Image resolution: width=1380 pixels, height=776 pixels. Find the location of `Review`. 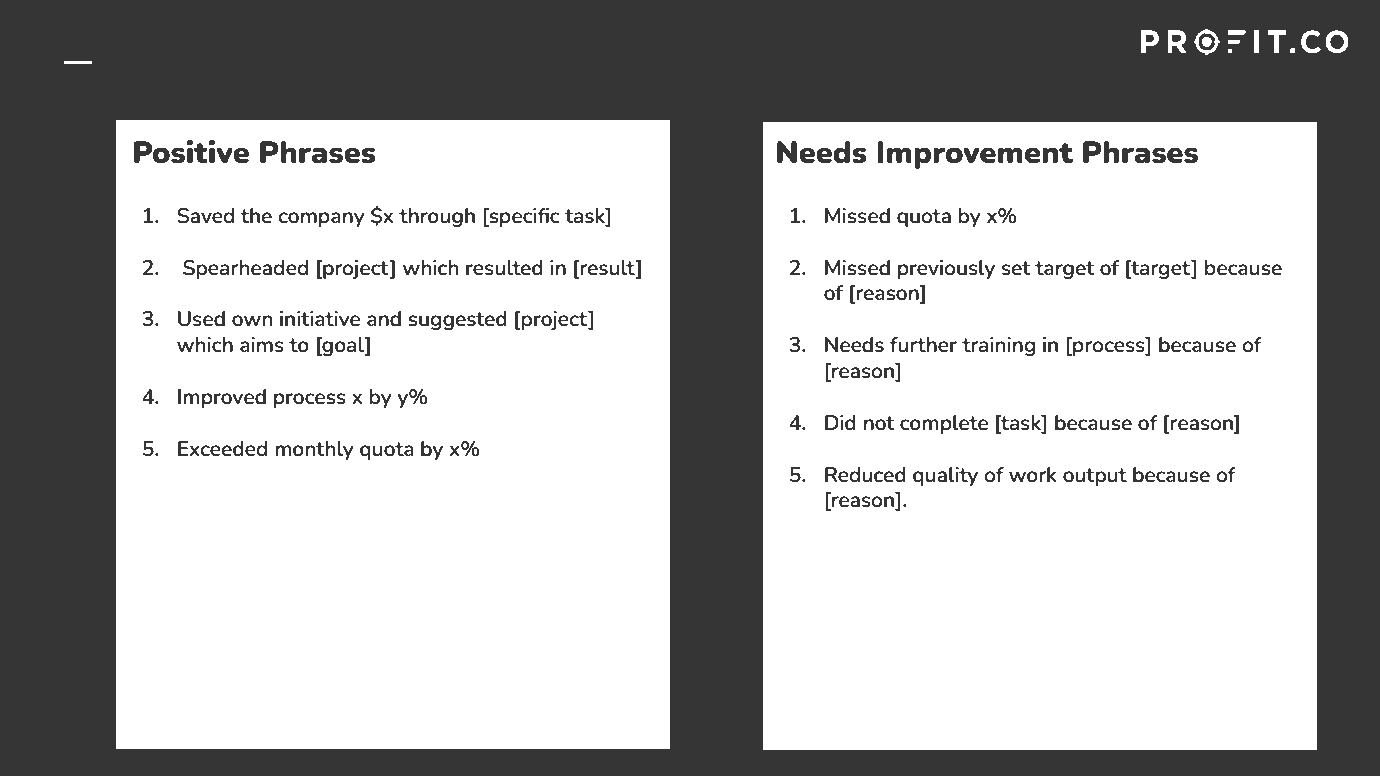

Review is located at coordinates (355, 57).
